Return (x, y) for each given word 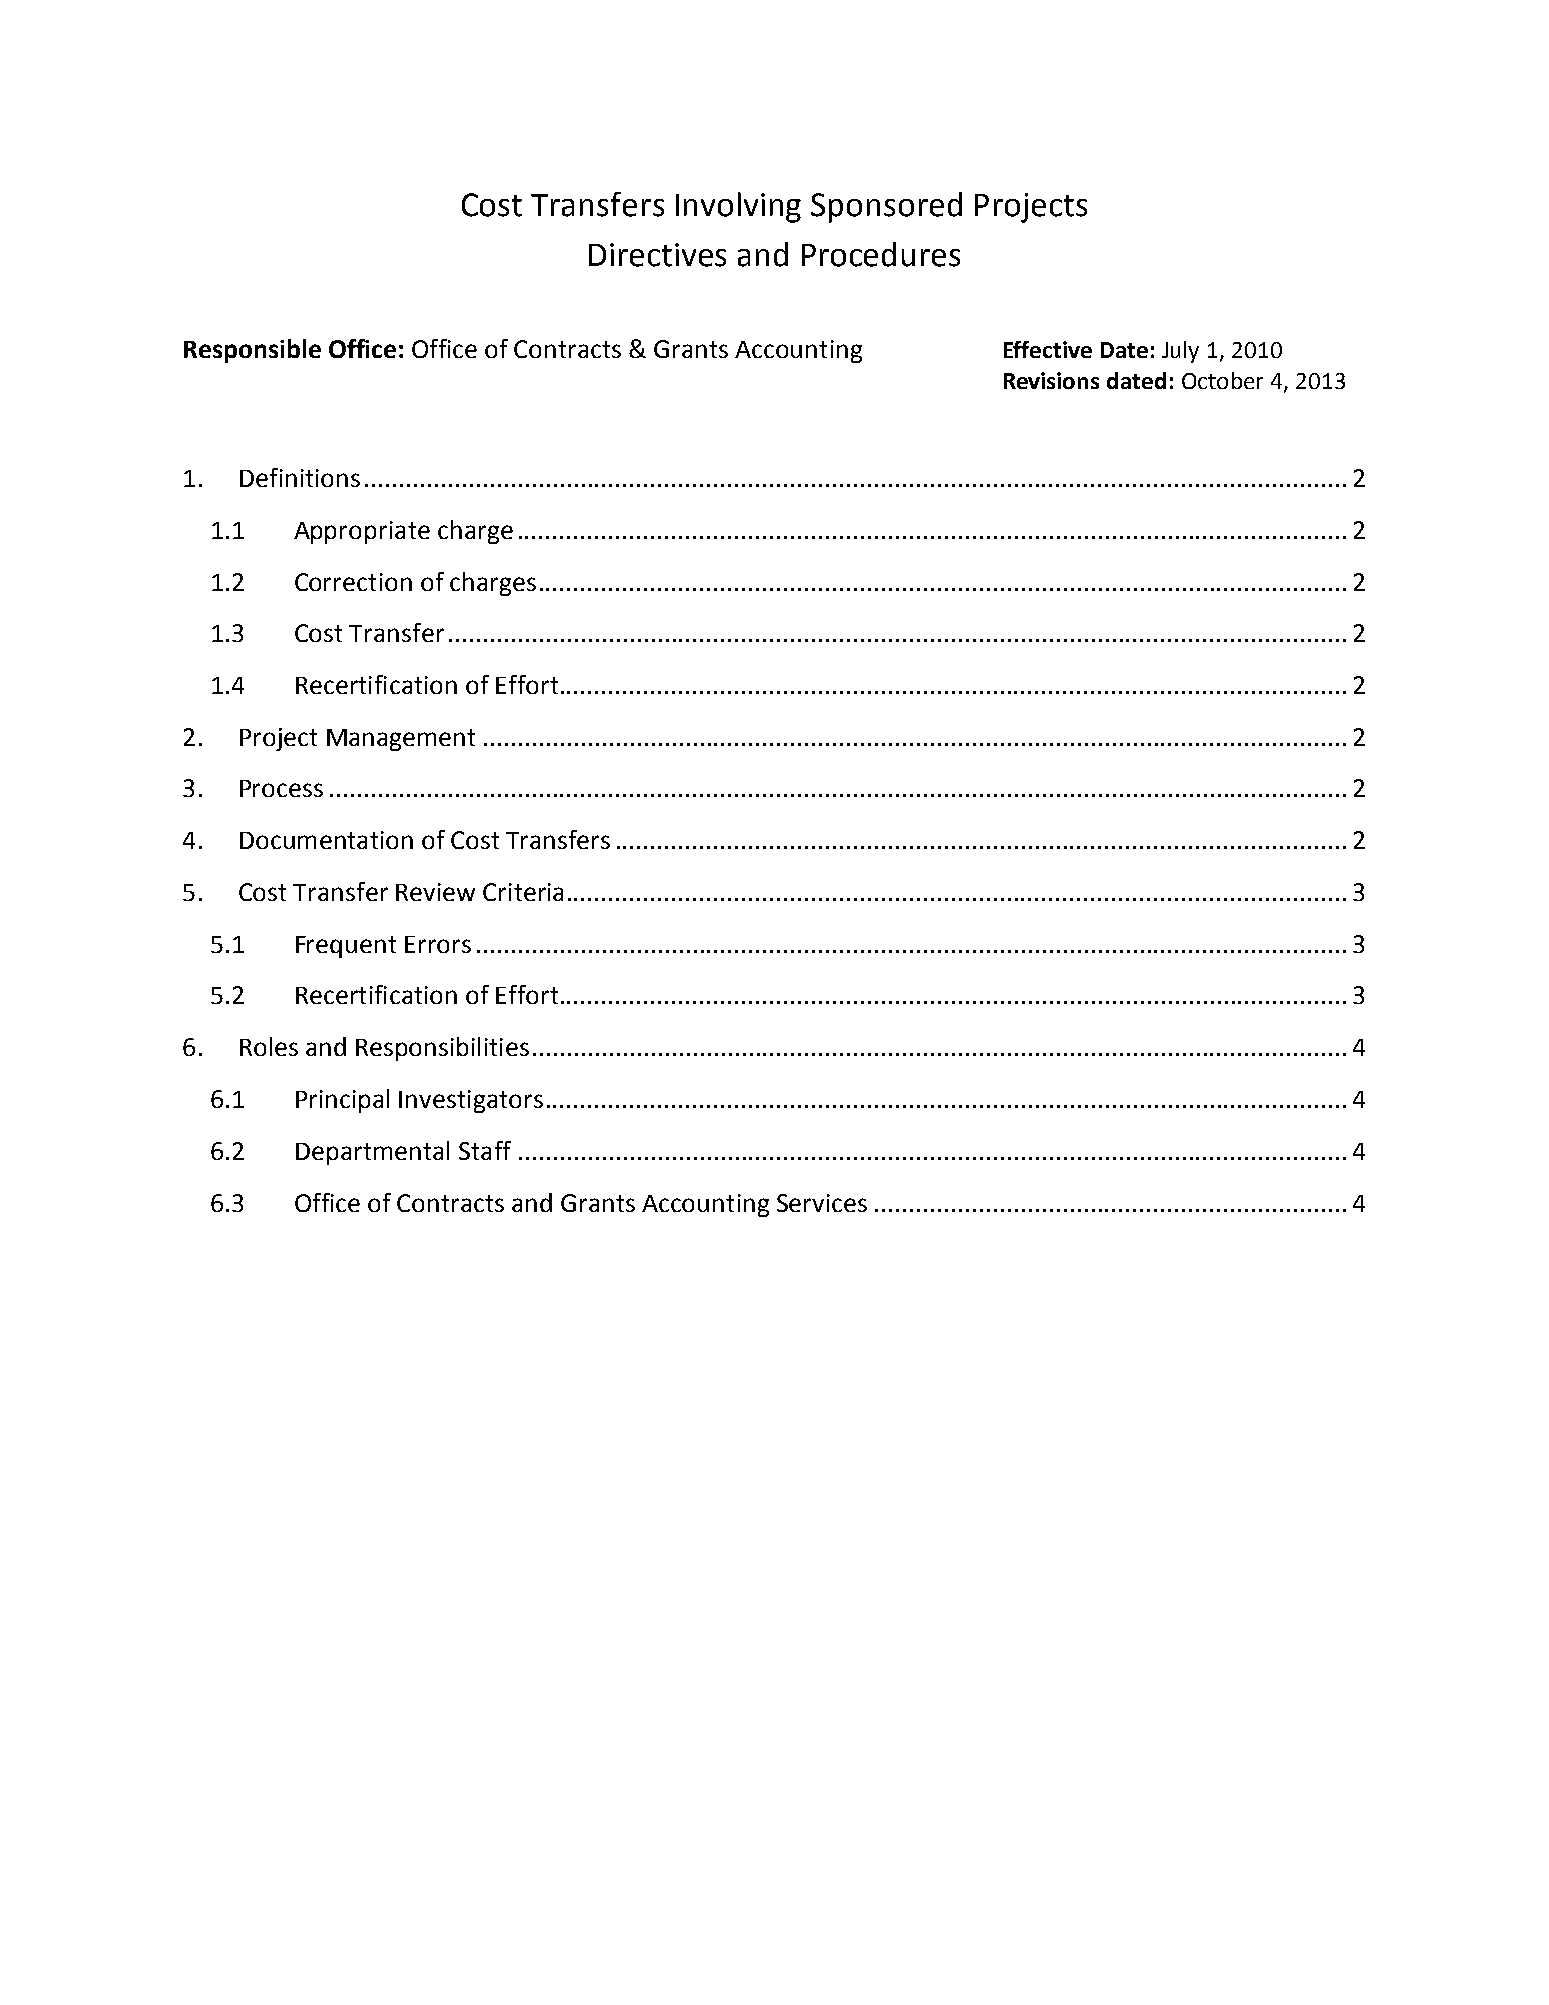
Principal (342, 1101)
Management (401, 740)
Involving (738, 207)
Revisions (1051, 380)
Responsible (252, 351)
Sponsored (886, 207)
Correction (353, 582)
